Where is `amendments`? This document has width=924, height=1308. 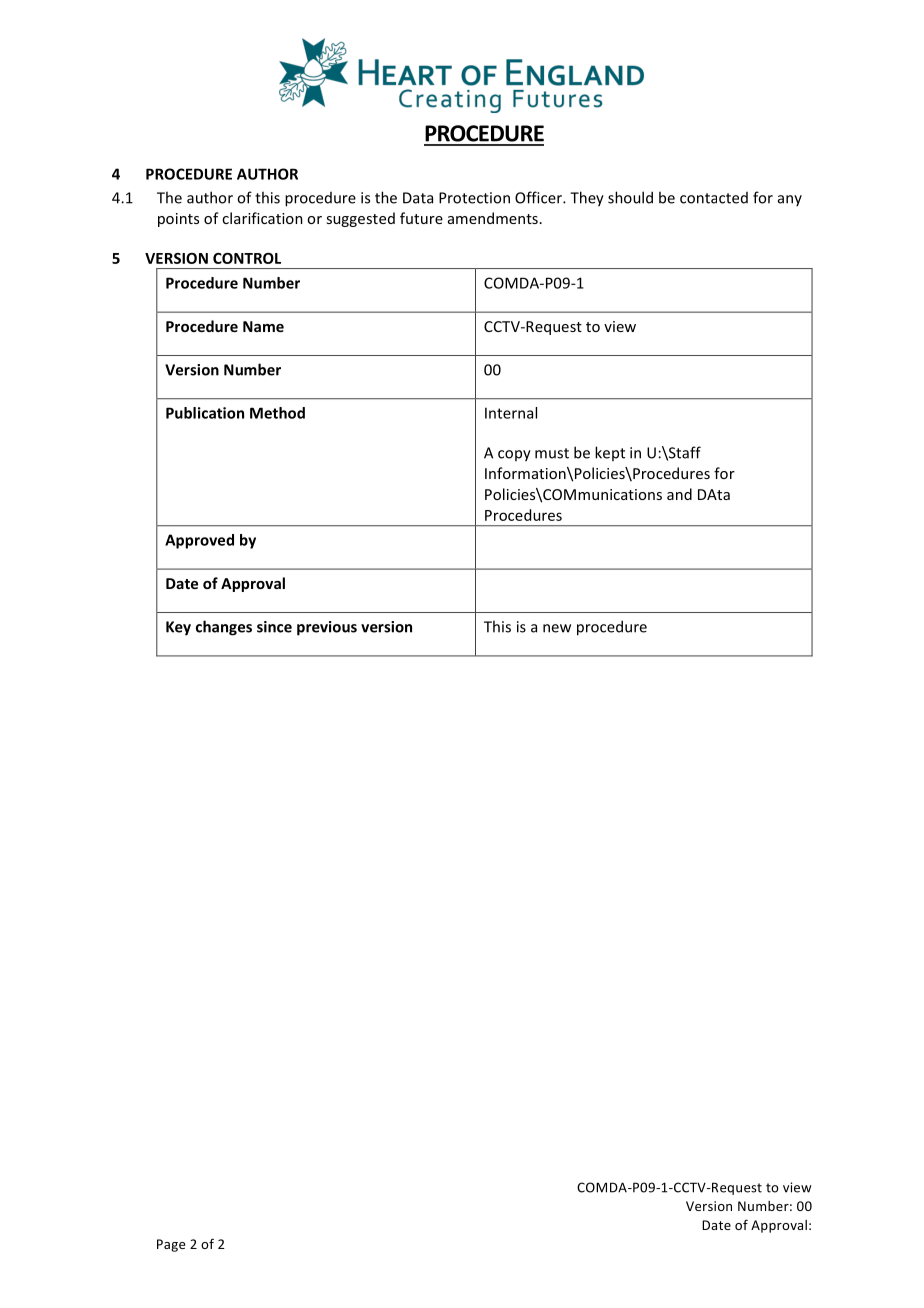 amendments is located at coordinates (493, 218).
